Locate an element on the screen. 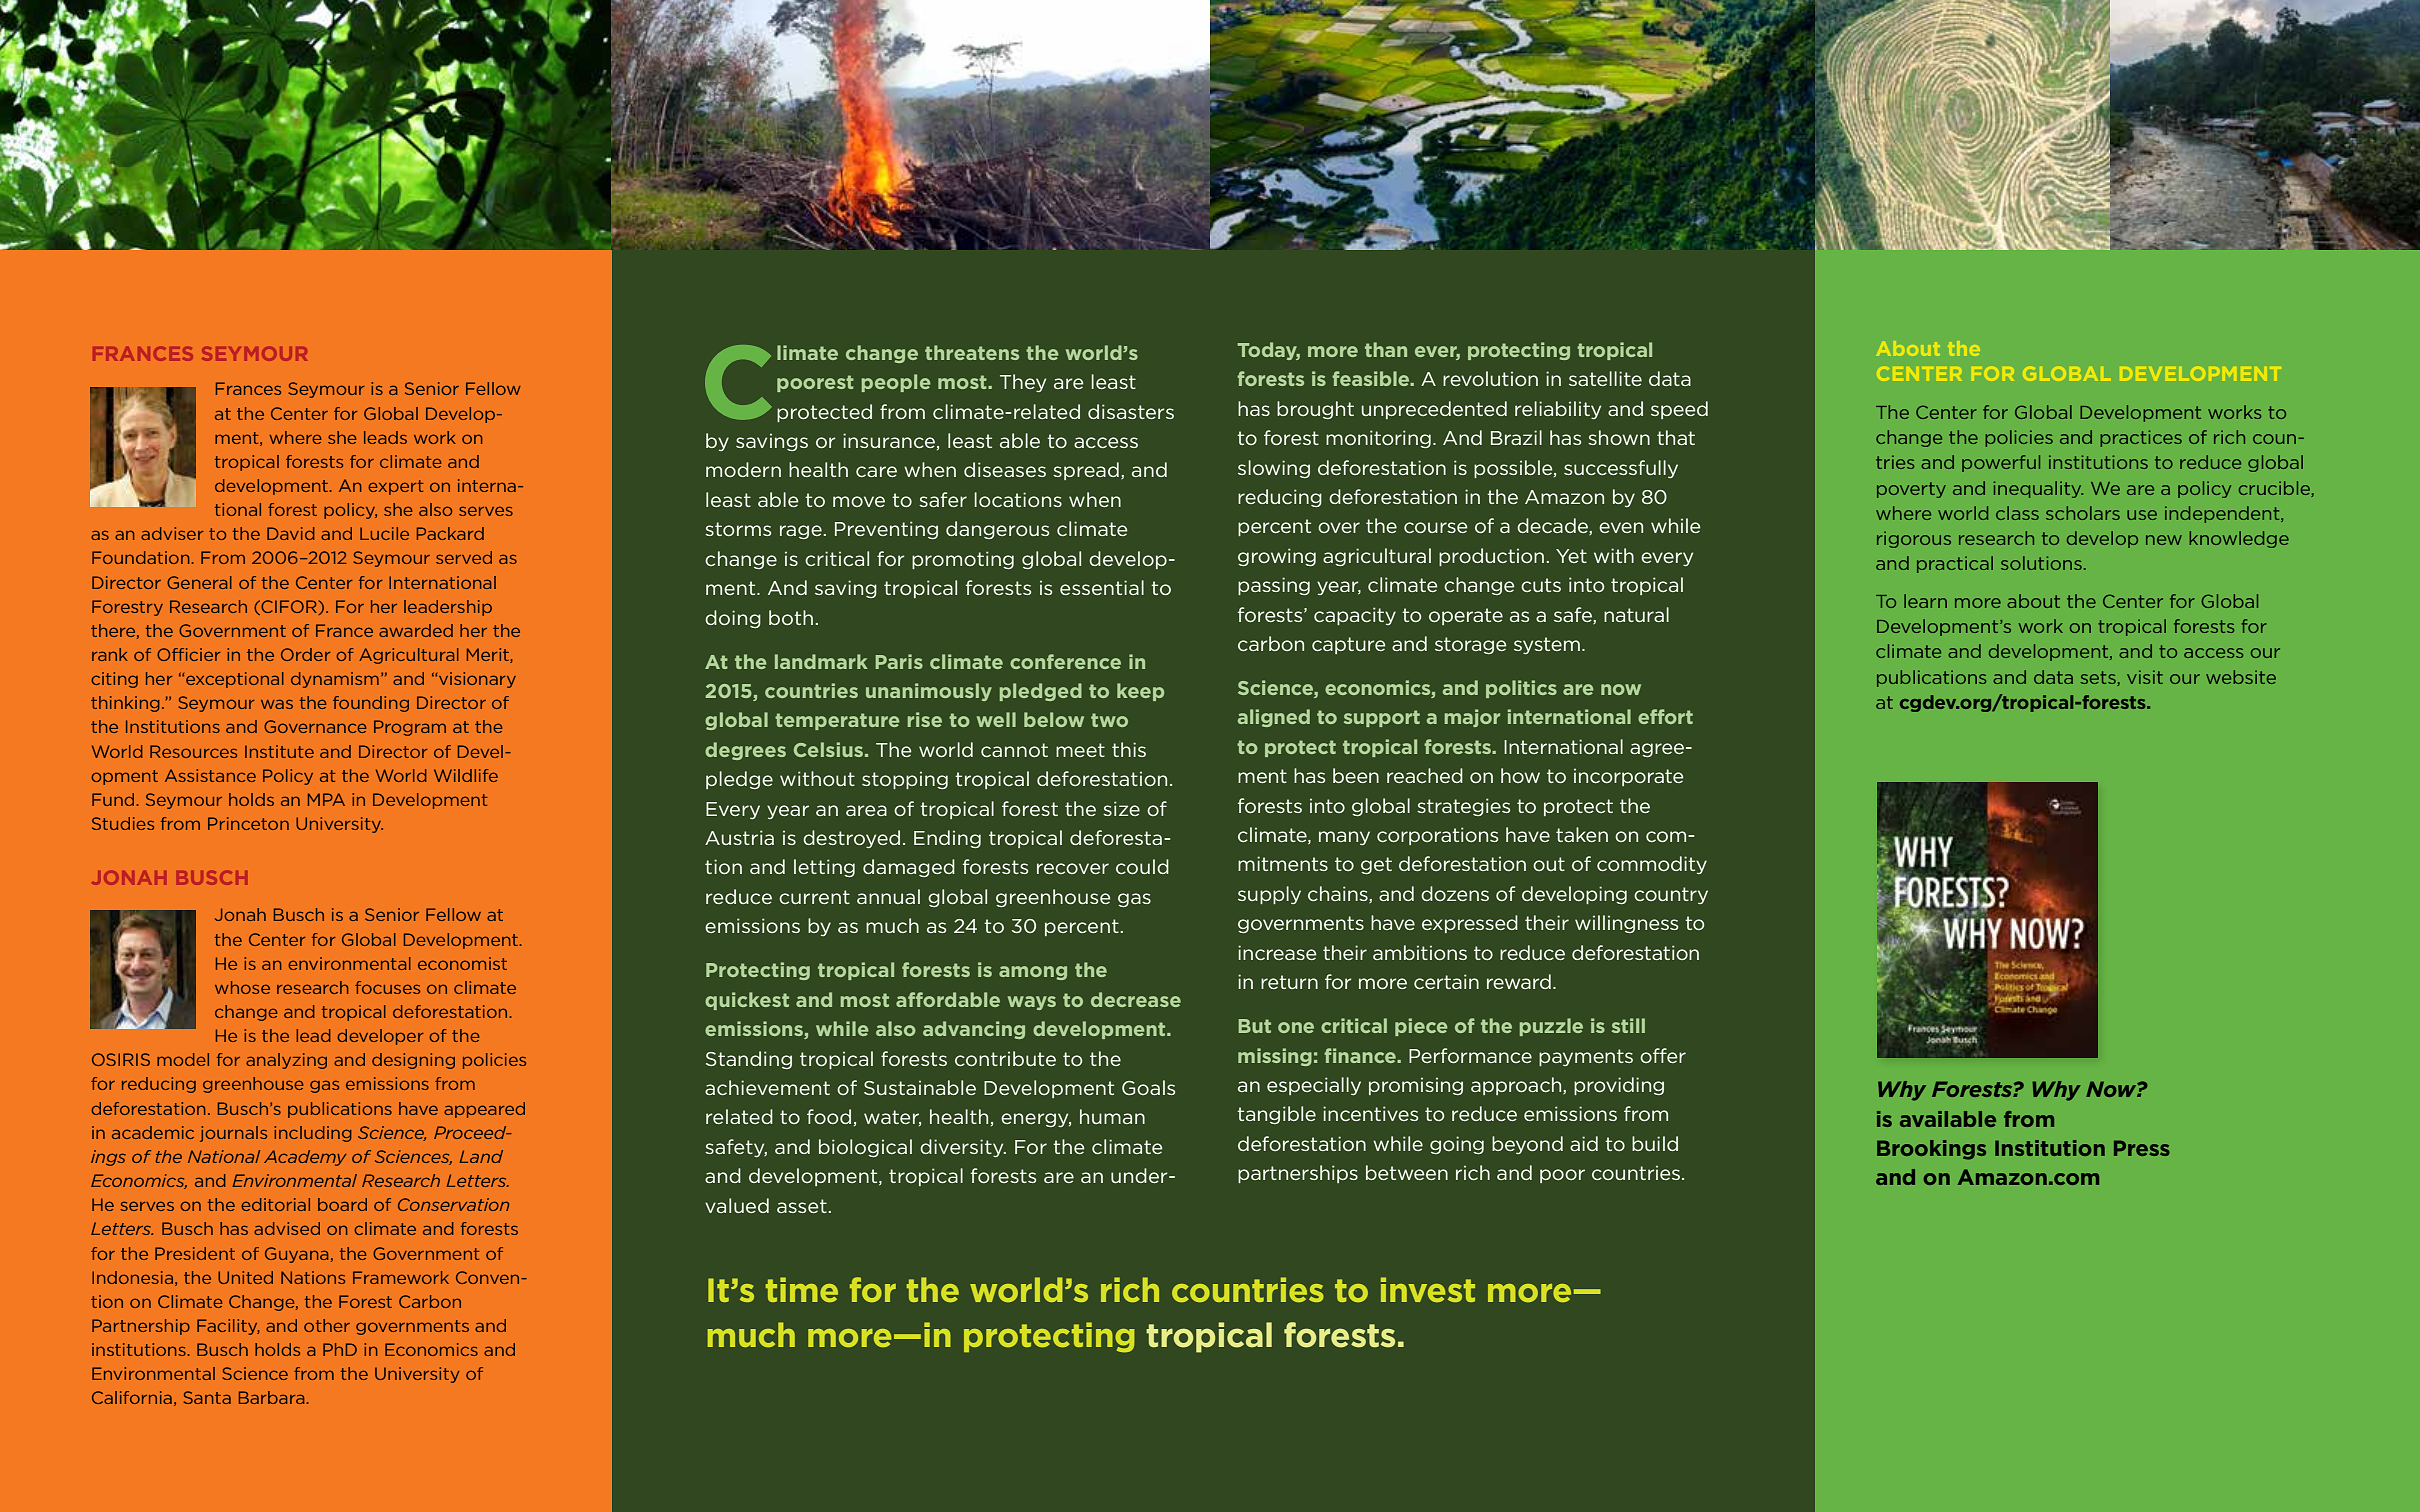 This screenshot has width=2420, height=1512. disasters is located at coordinates (1131, 411).
